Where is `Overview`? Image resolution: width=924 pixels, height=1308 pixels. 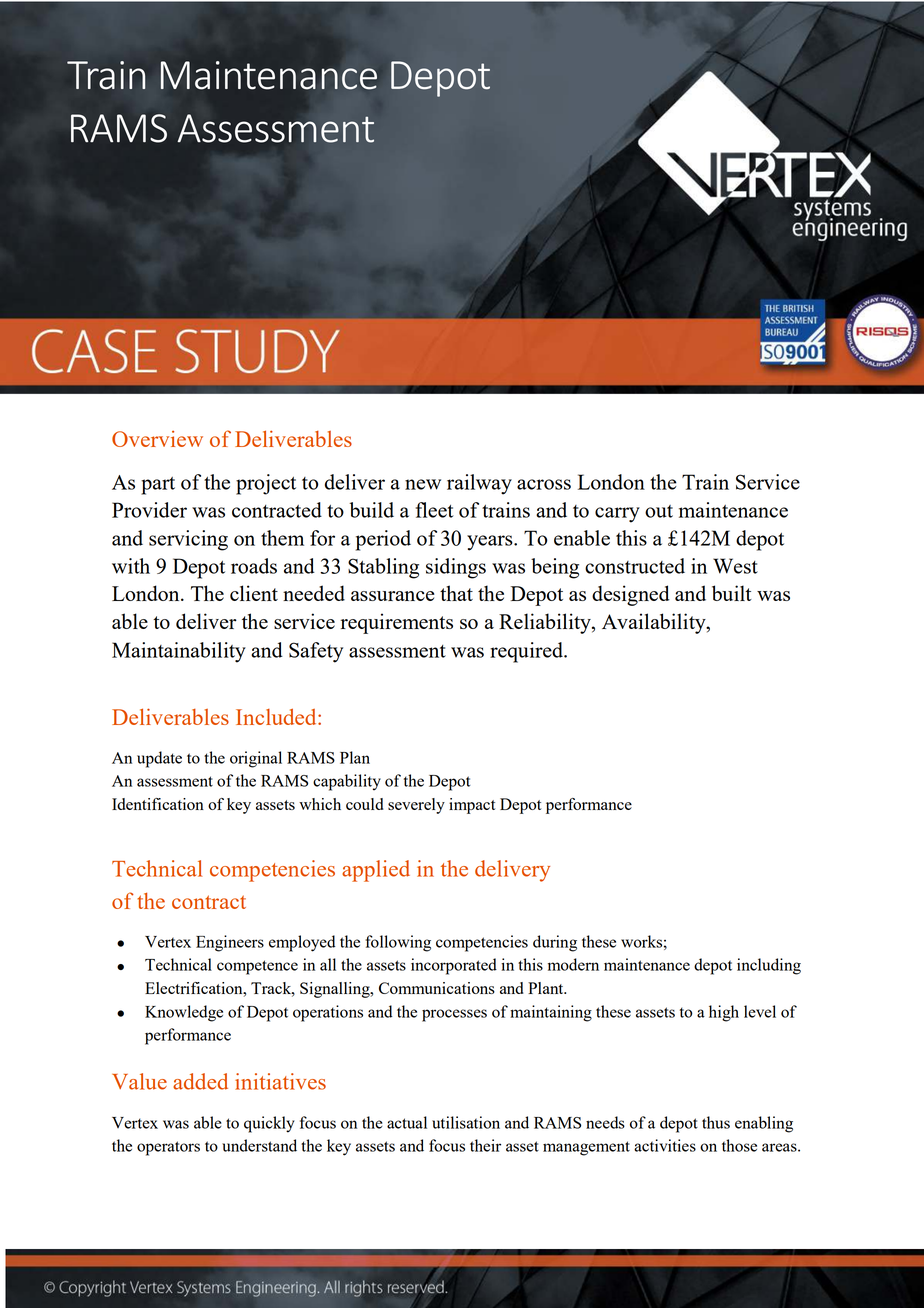
Overview is located at coordinates (157, 439).
